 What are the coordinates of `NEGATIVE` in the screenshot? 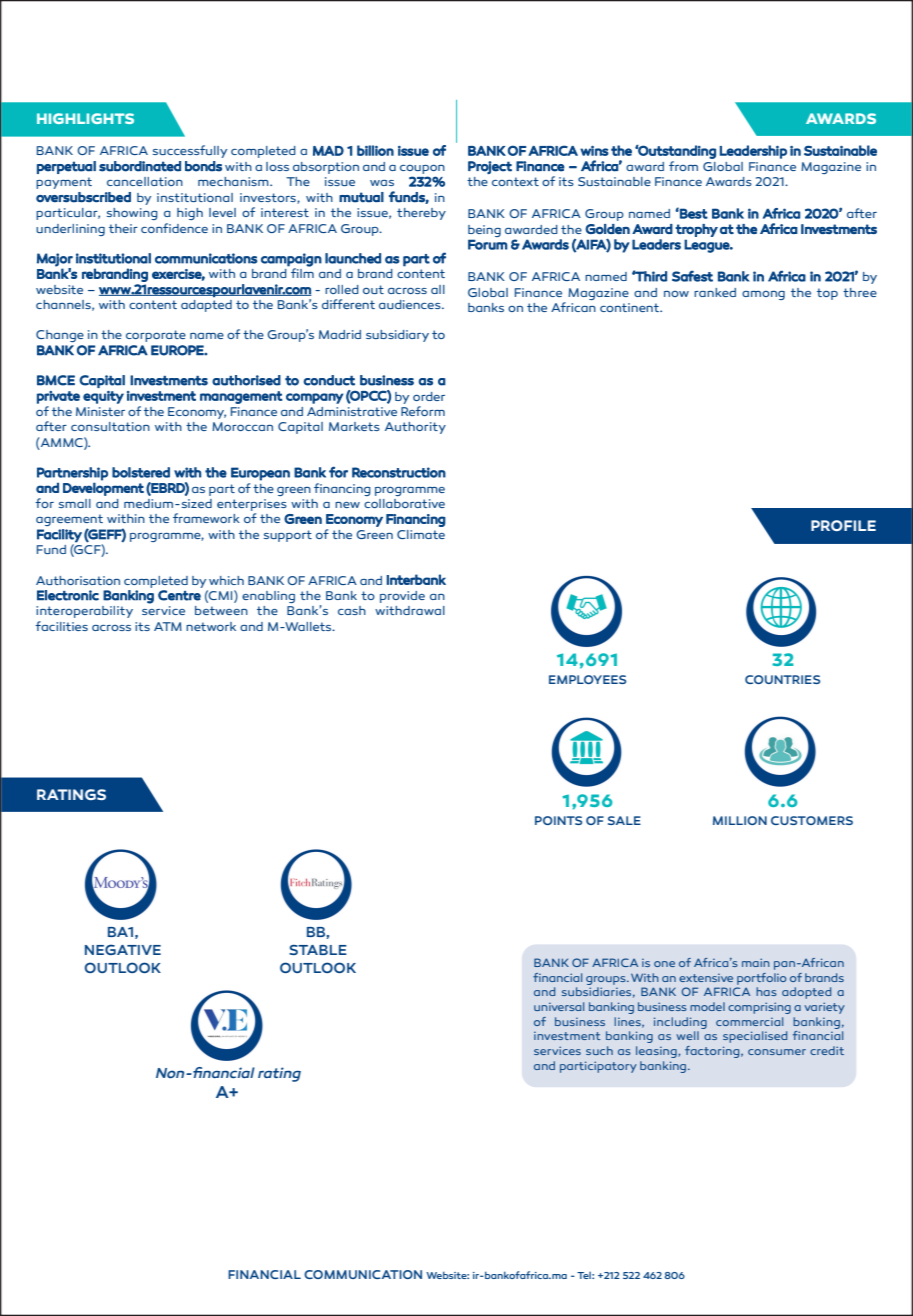 It's located at (123, 949).
